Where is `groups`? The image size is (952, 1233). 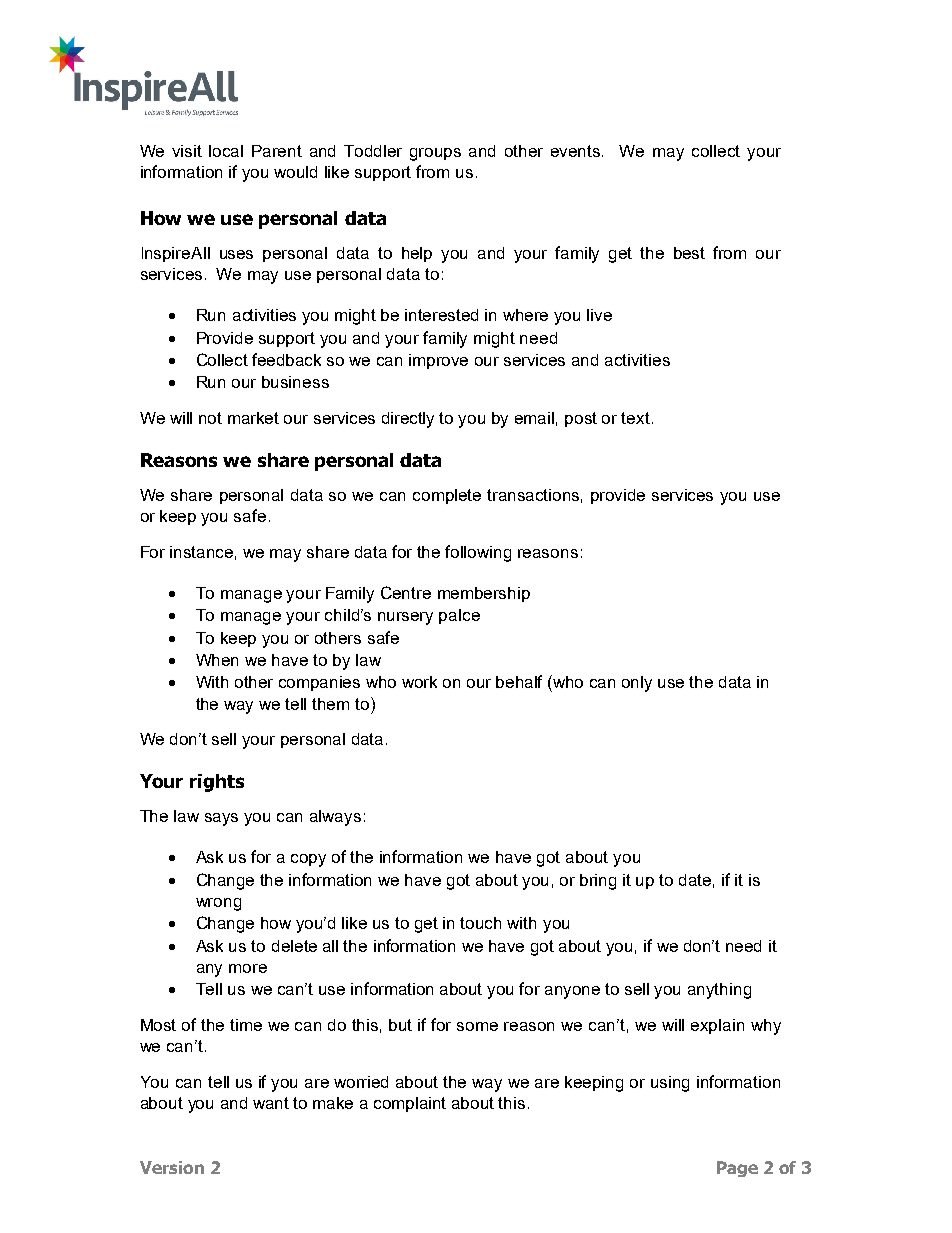
groups is located at coordinates (435, 154).
